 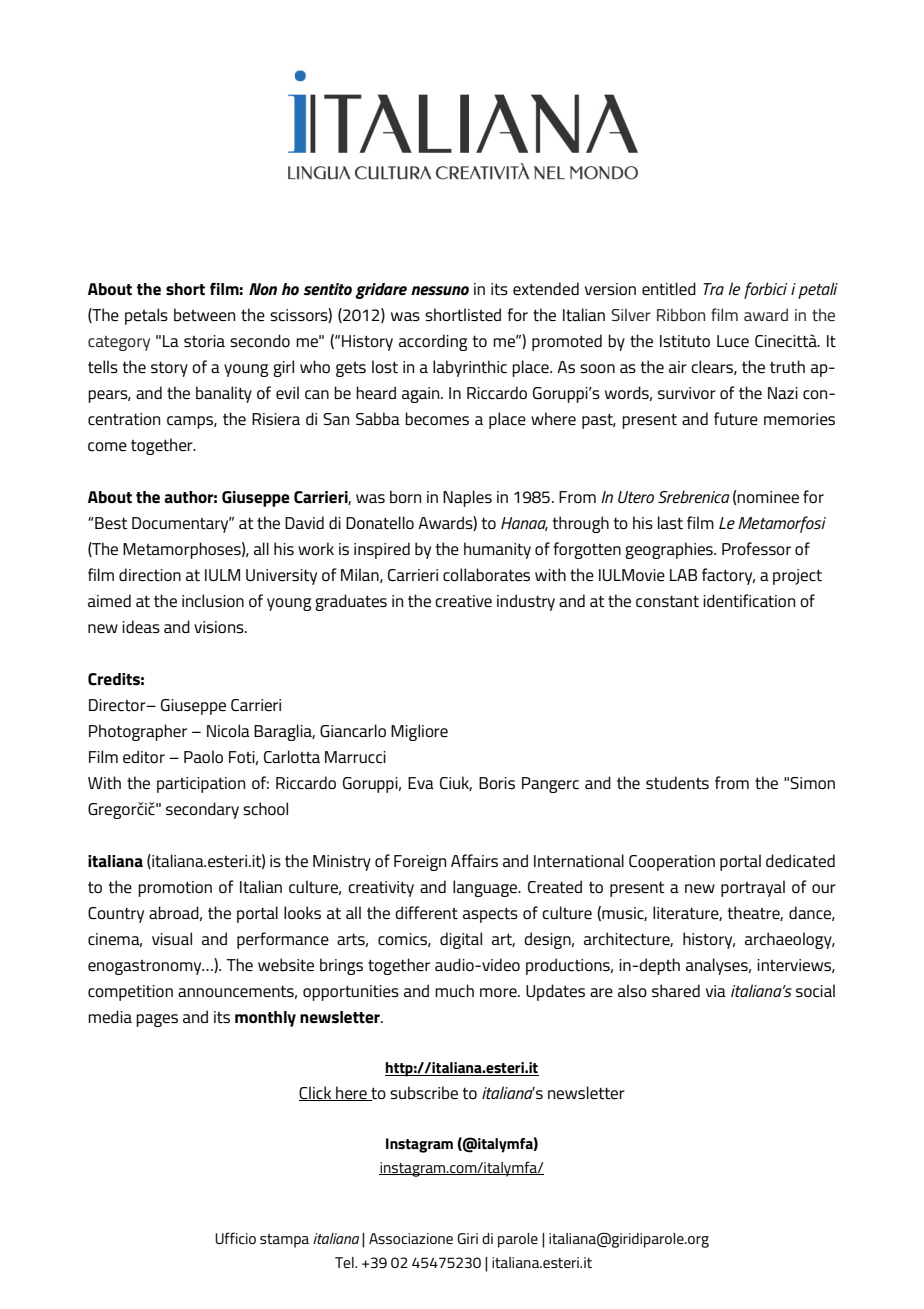 What do you see at coordinates (433, 342) in the screenshot?
I see `according` at bounding box center [433, 342].
